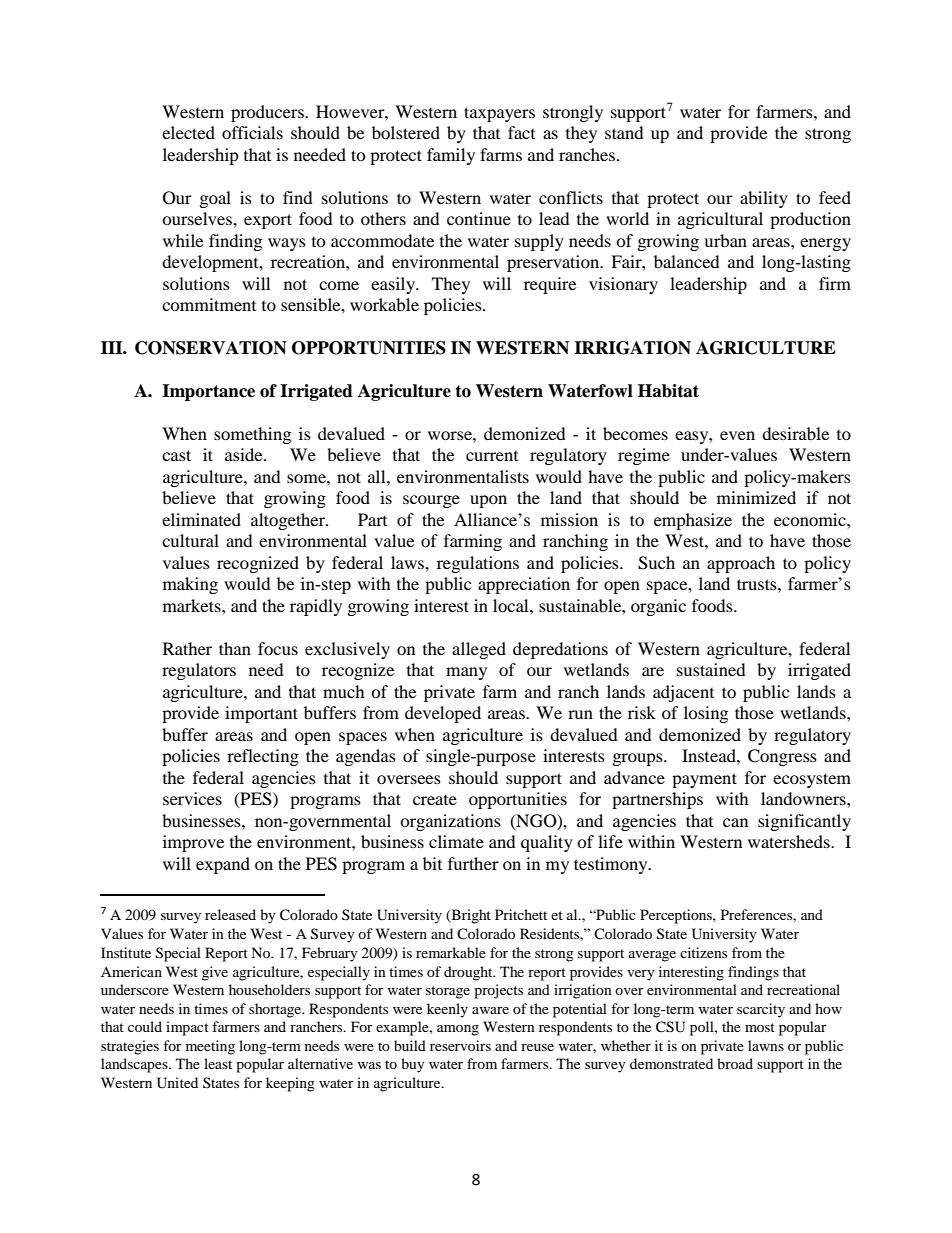 This document has height=1233, width=952. What do you see at coordinates (764, 199) in the document?
I see `ability` at bounding box center [764, 199].
